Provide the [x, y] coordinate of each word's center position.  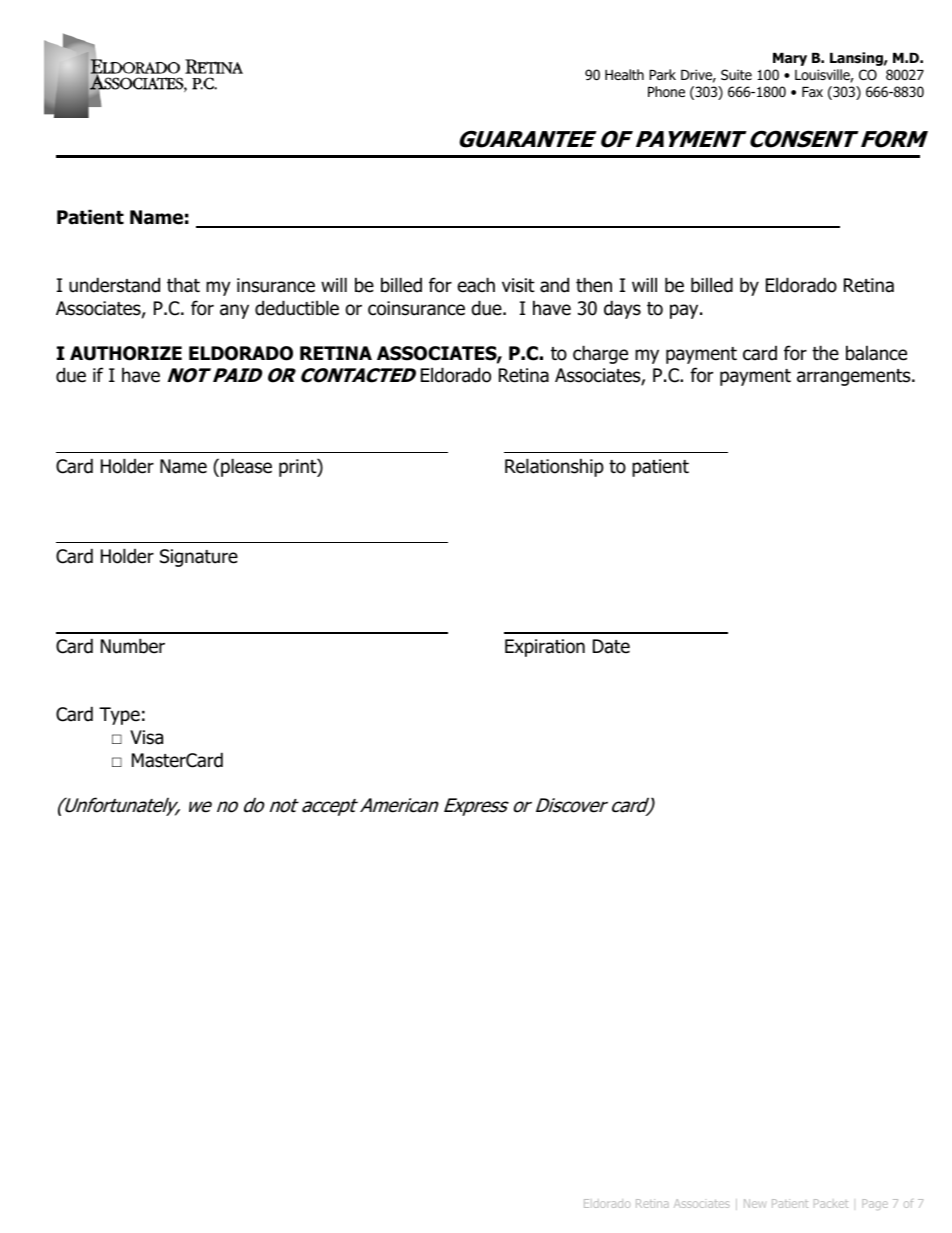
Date [611, 646]
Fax [812, 92]
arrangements [855, 377]
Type [119, 716]
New [755, 1203]
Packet [831, 1203]
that [183, 285]
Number [133, 646]
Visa [146, 737]
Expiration [545, 648]
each [476, 285]
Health [624, 74]
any [234, 311]
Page [875, 1204]
